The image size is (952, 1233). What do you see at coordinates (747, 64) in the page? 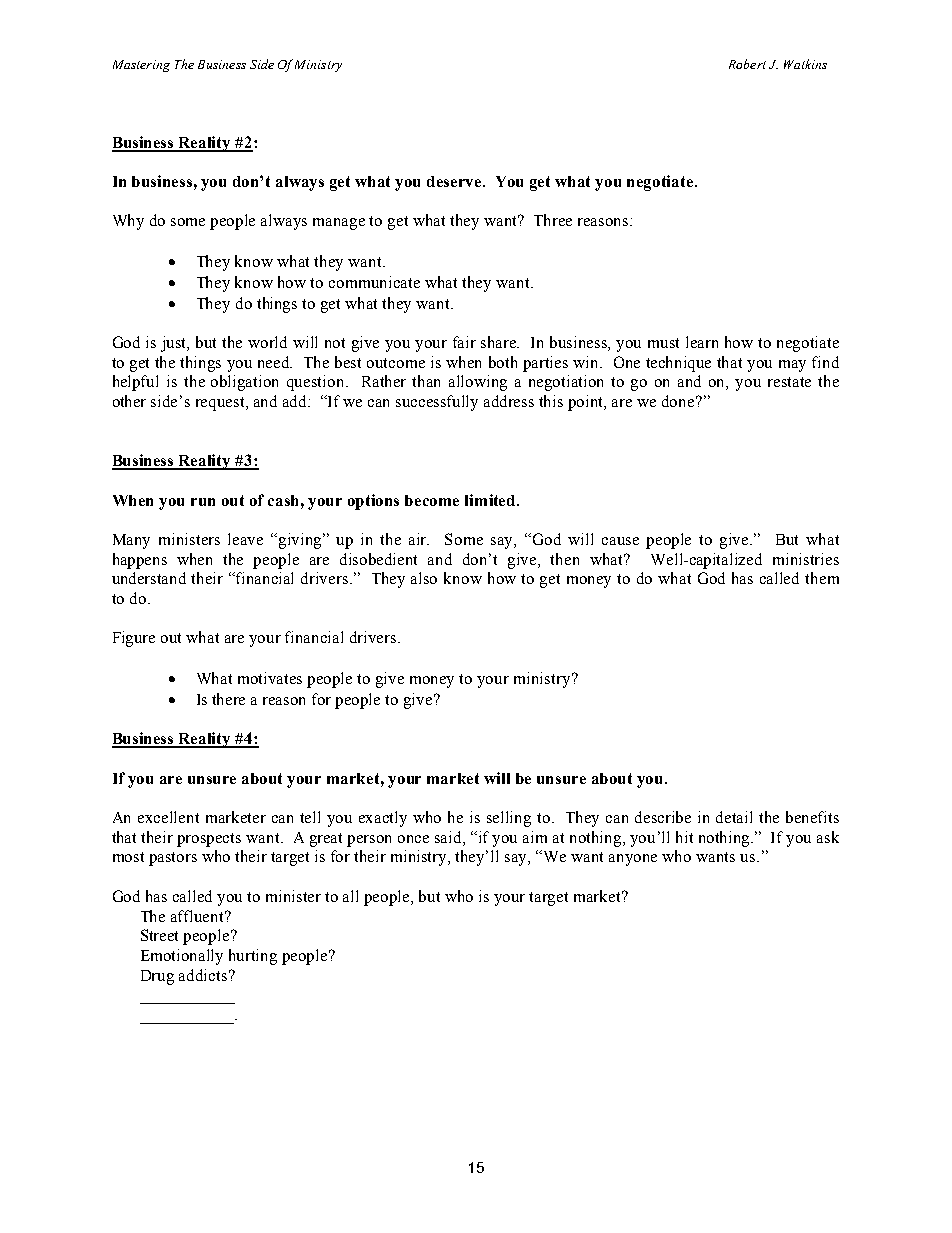
I see `Robert` at bounding box center [747, 64].
